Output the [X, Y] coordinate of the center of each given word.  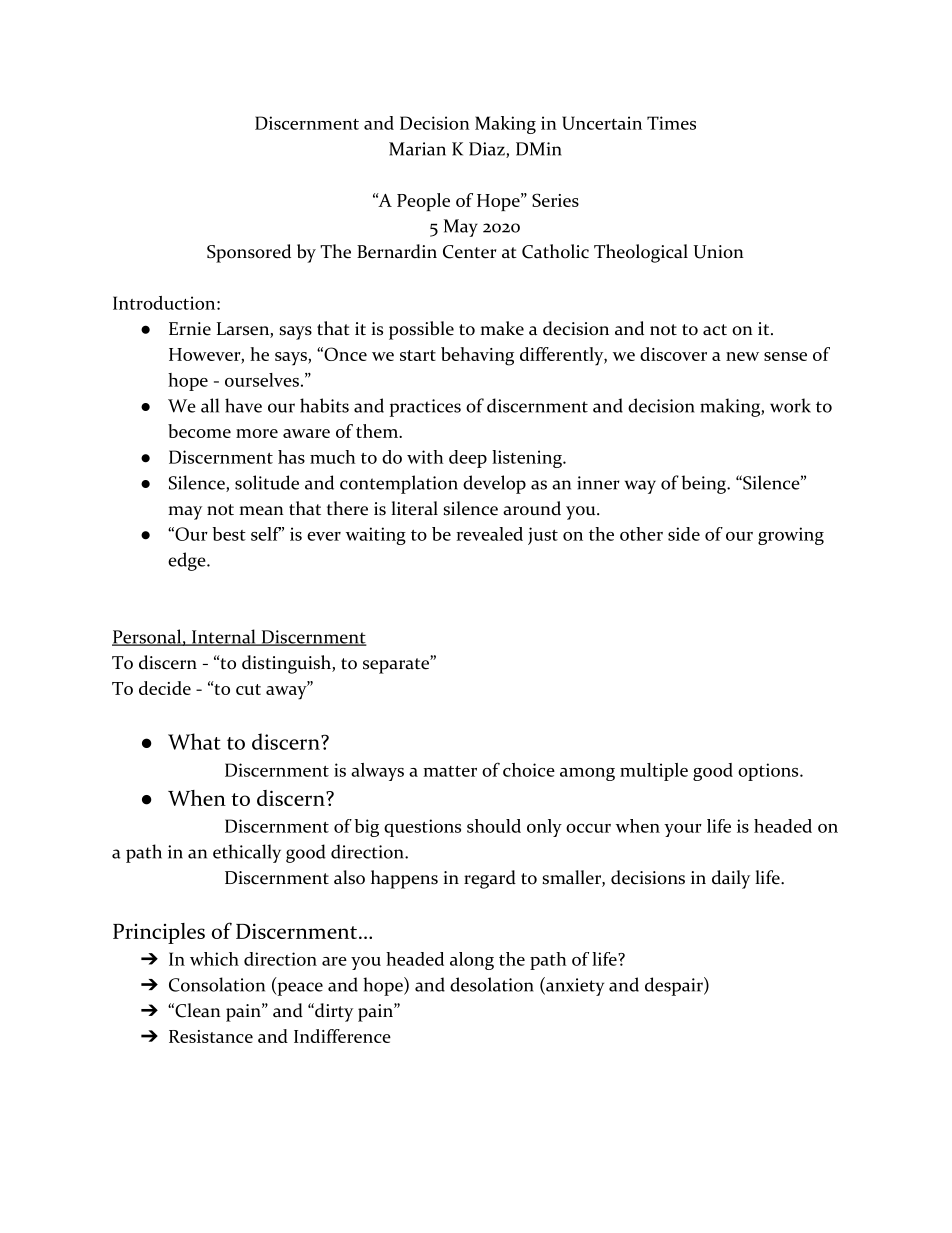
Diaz [488, 150]
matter [450, 771]
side [684, 534]
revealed [489, 534]
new [742, 356]
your [683, 830]
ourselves [262, 380]
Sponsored [249, 253]
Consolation [217, 984]
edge [188, 561]
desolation [492, 984]
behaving [477, 356]
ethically [247, 853]
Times [671, 123]
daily [731, 879]
